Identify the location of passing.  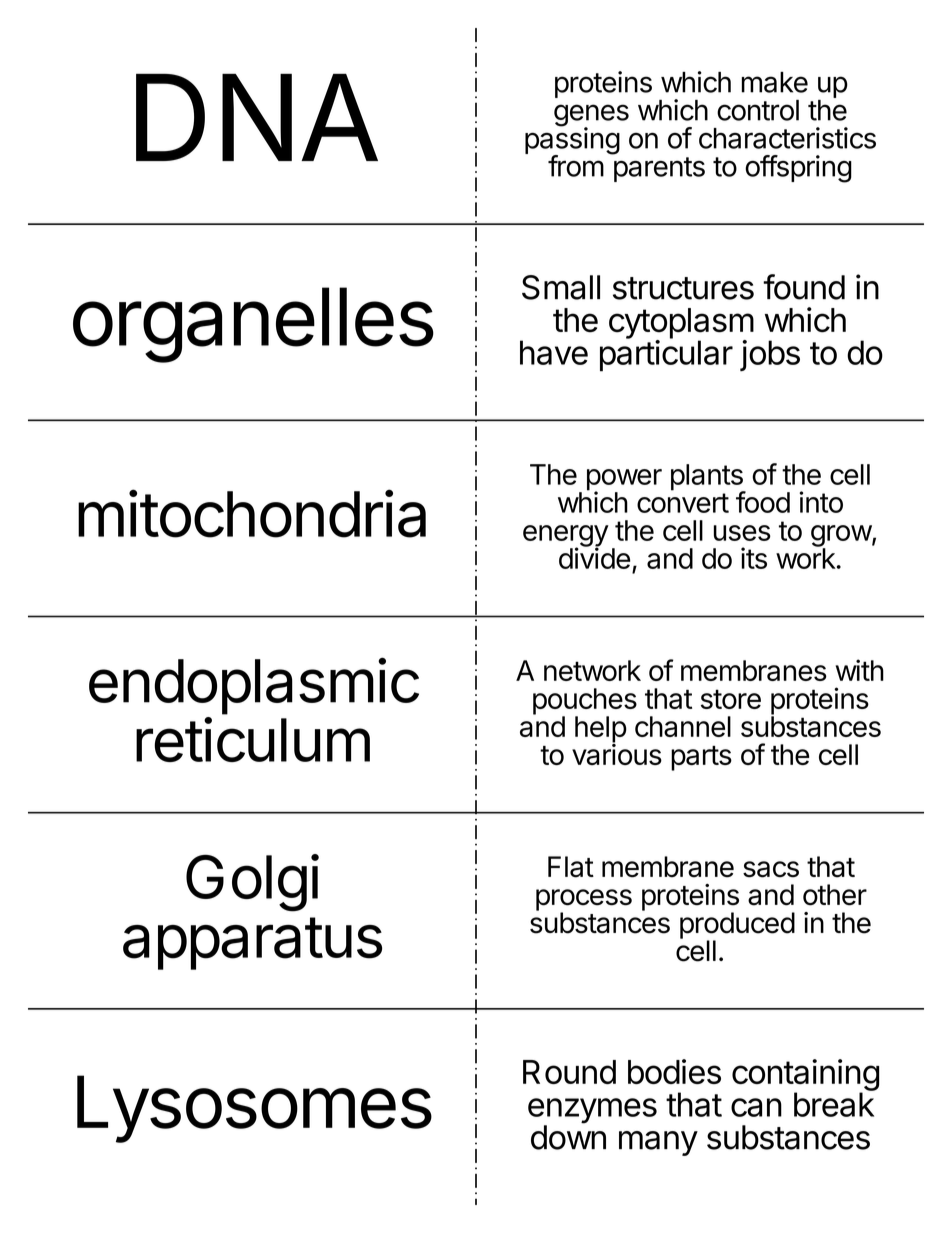
(572, 141).
